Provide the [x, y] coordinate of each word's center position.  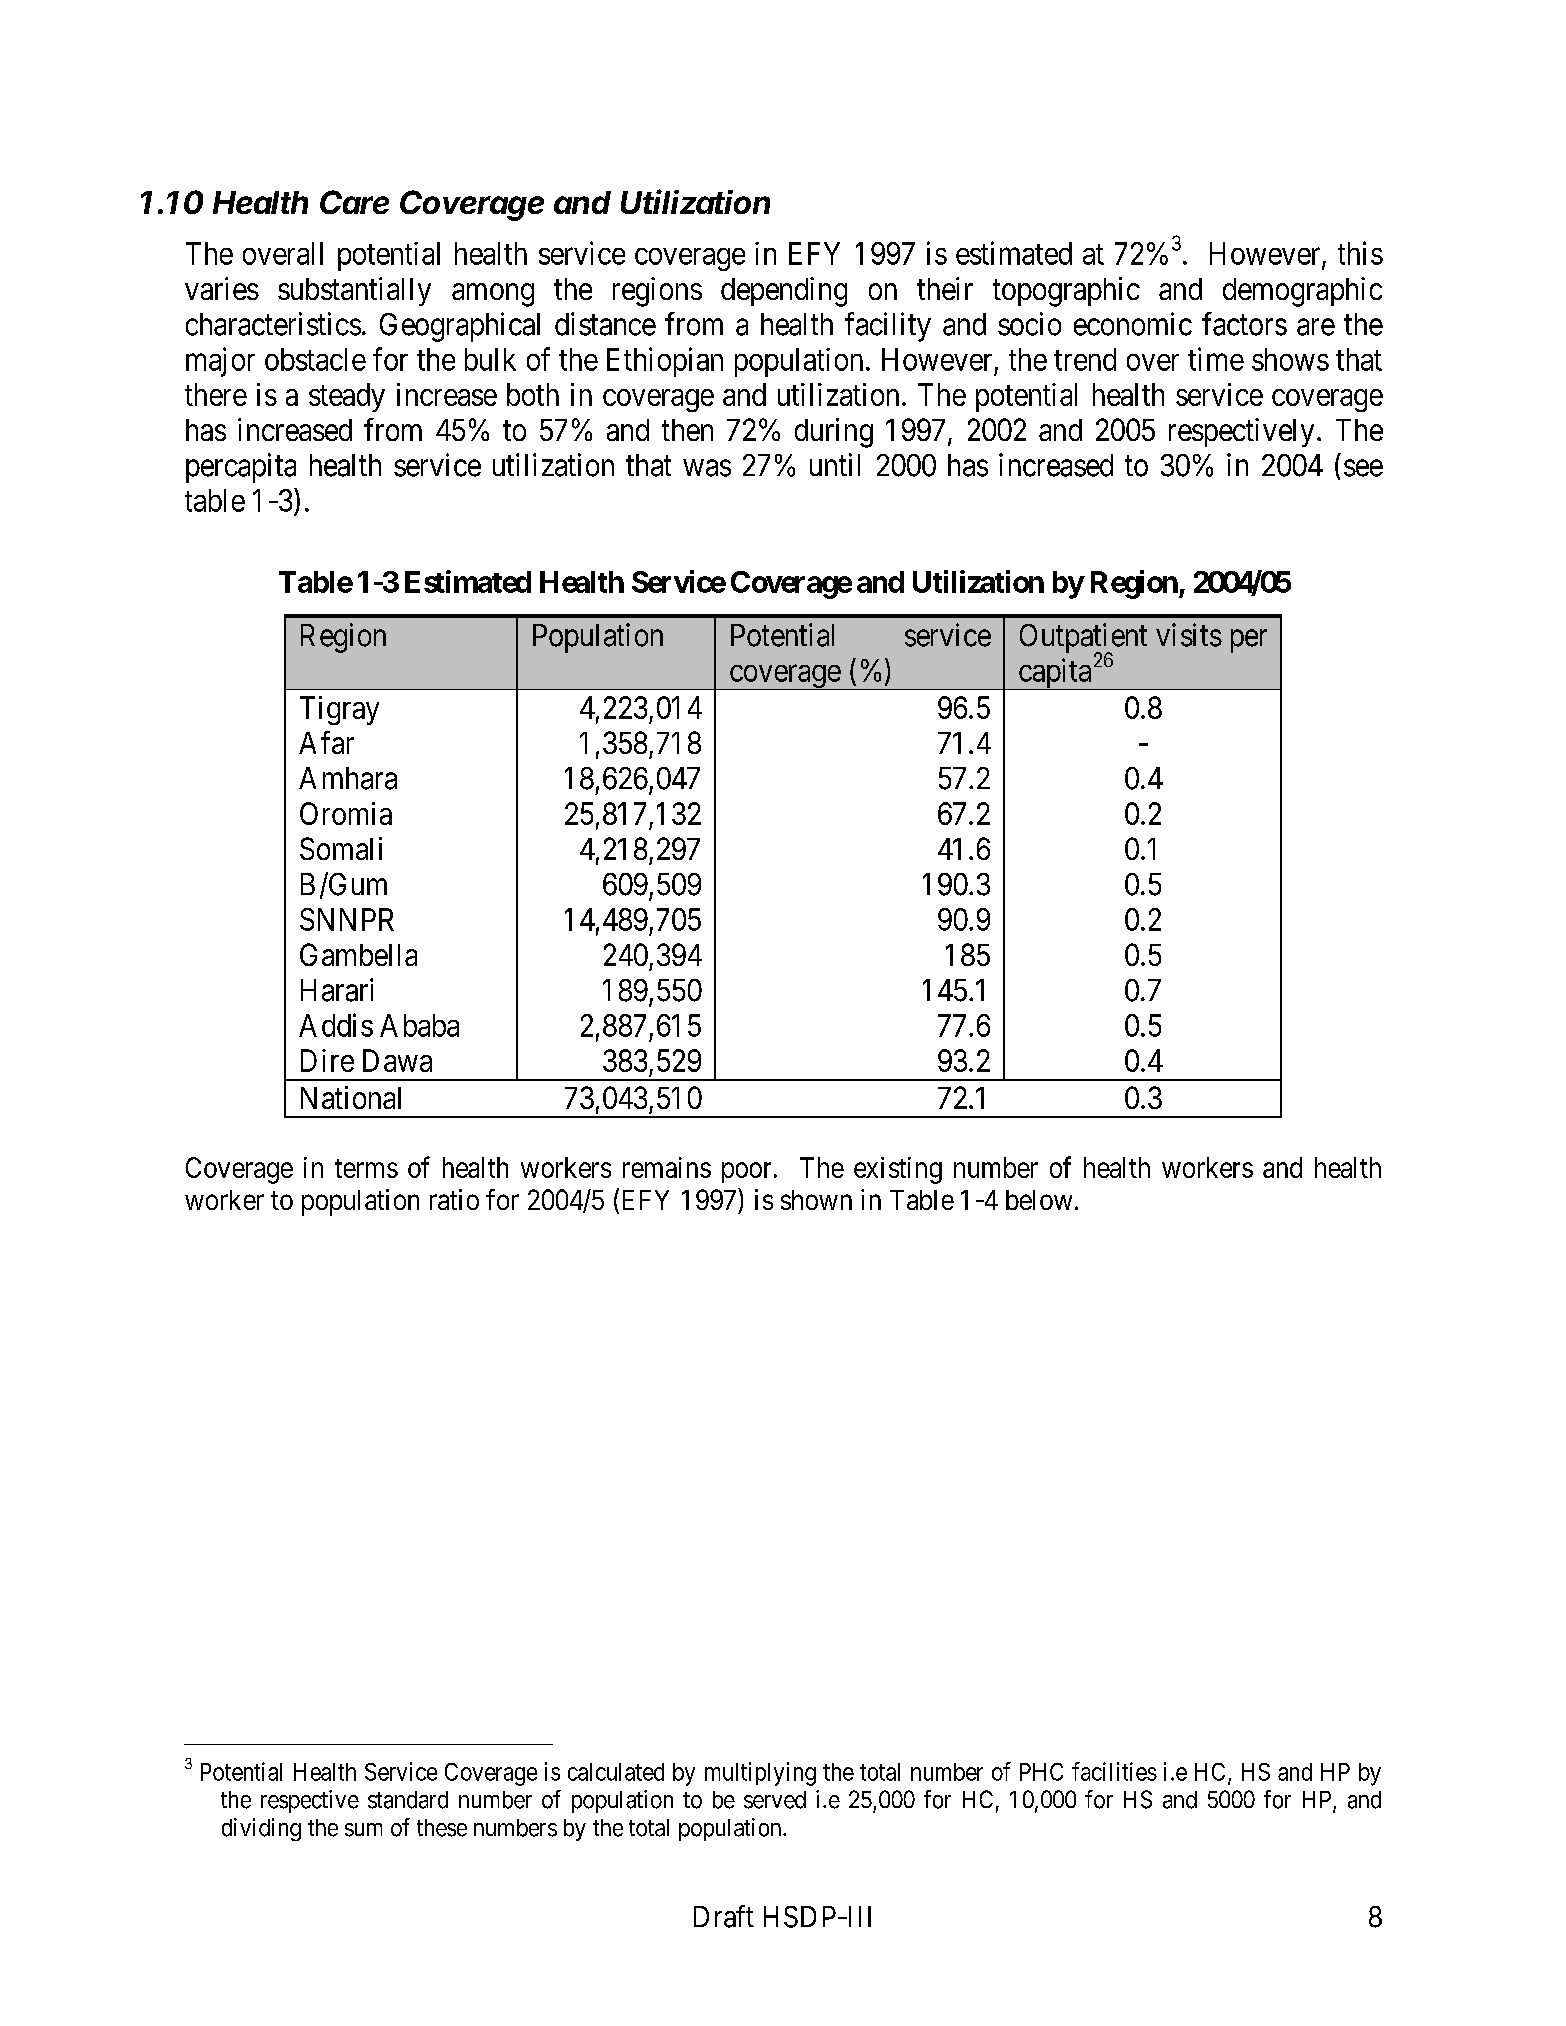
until [835, 464]
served [775, 1800]
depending [784, 292]
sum [363, 1830]
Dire [327, 1060]
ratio [454, 1199]
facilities [1114, 1771]
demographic [1302, 292]
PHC [1041, 1772]
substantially [354, 291]
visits [1189, 635]
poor [746, 1172]
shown [816, 1200]
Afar [326, 742]
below [1039, 1200]
